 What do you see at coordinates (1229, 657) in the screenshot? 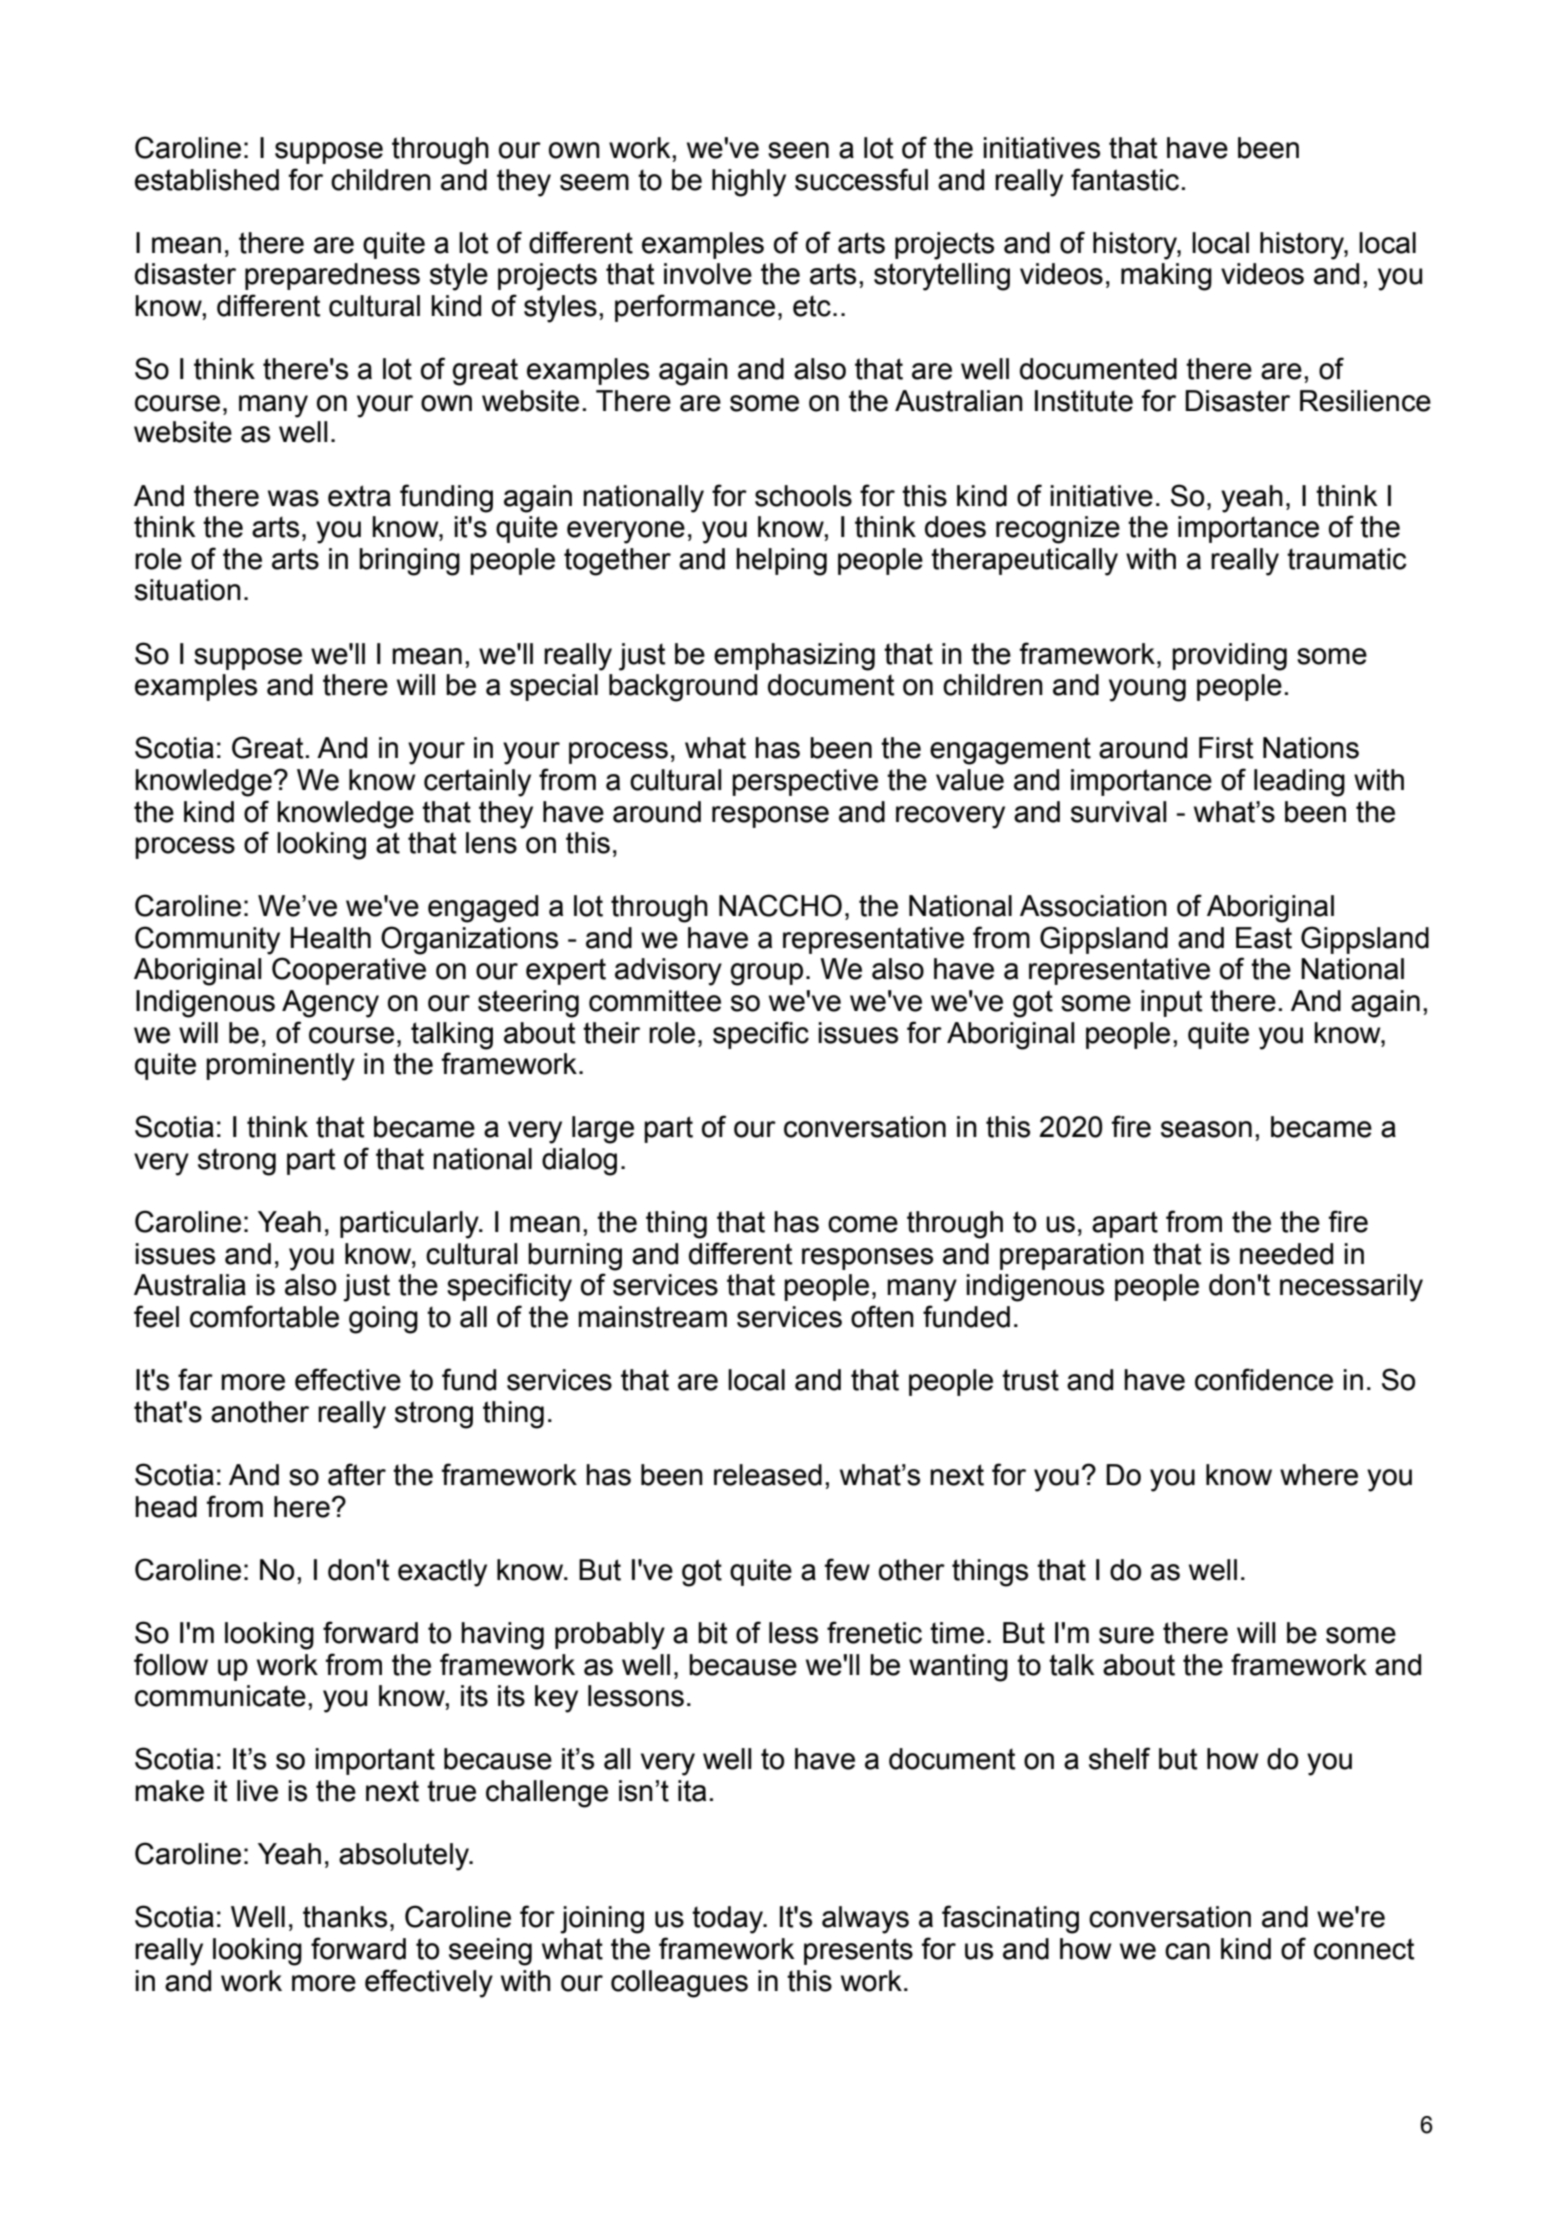
I see `providing` at bounding box center [1229, 657].
